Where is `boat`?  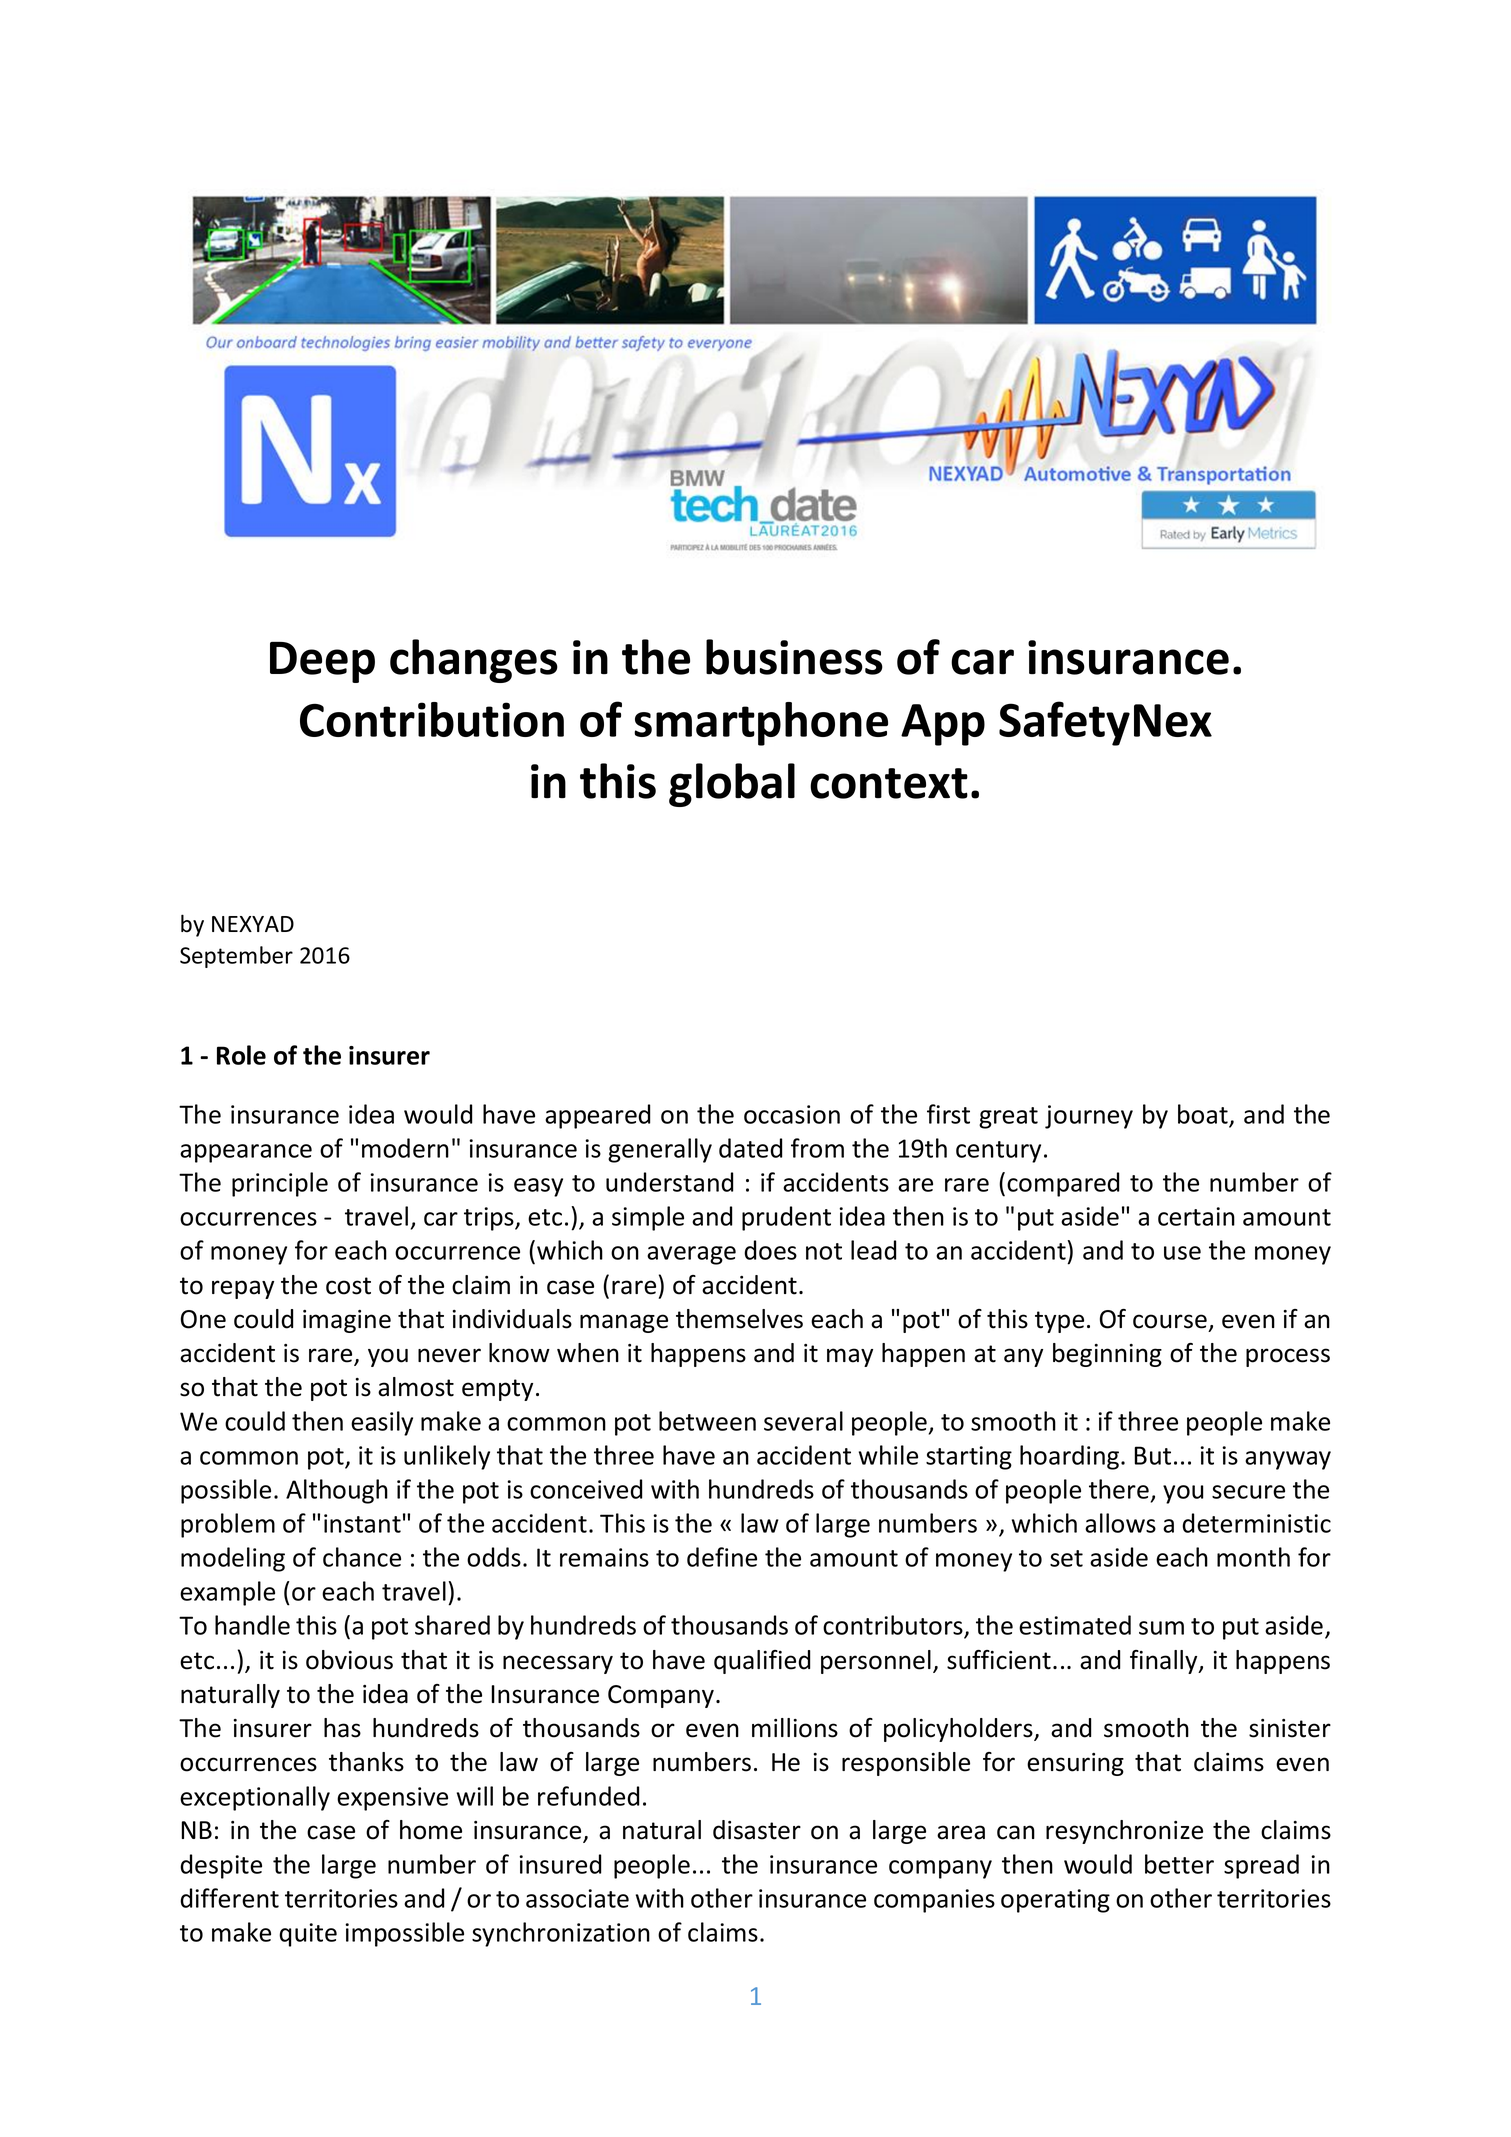 boat is located at coordinates (1204, 1115).
